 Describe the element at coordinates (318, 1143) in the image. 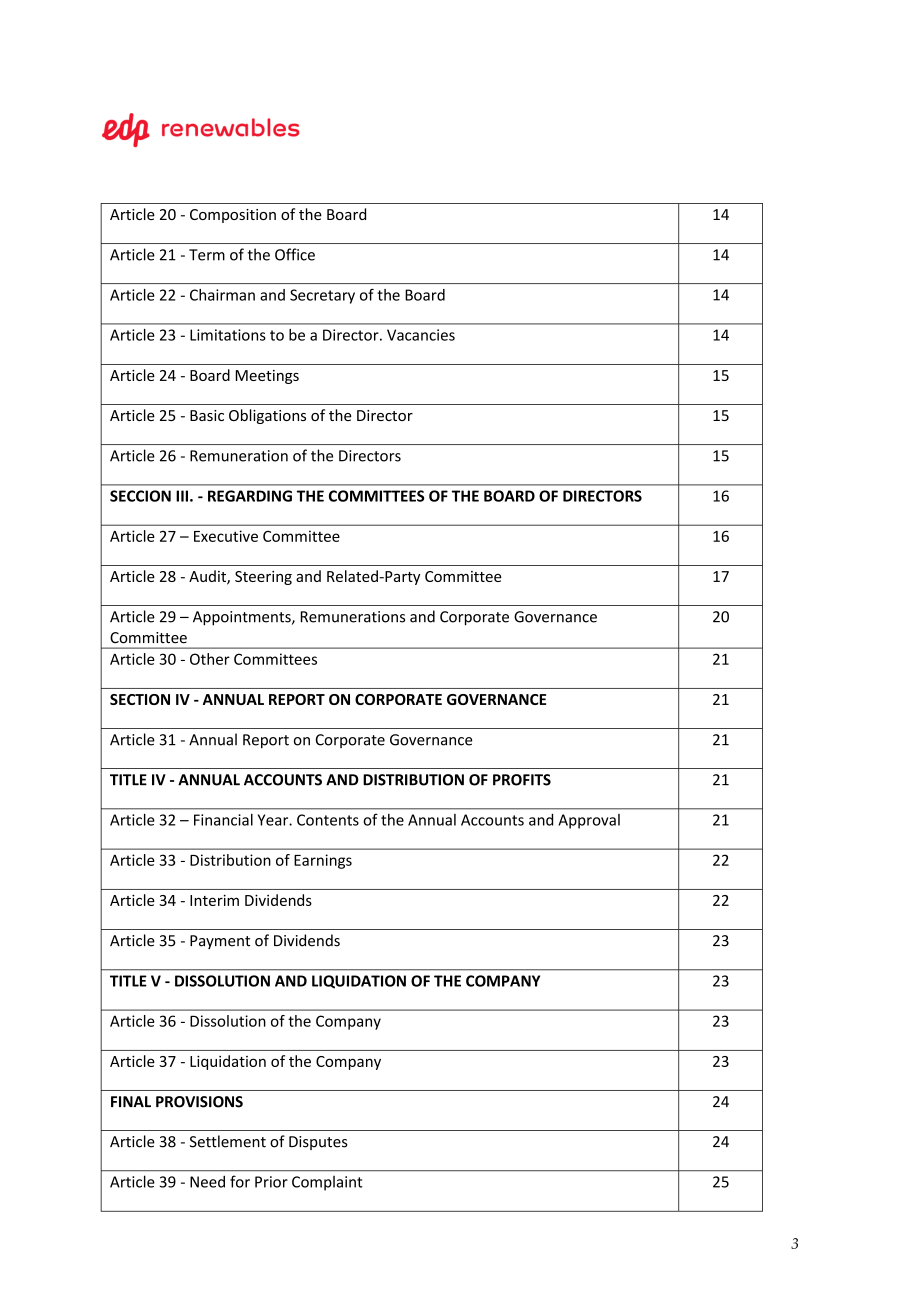

I see `Disputes` at that location.
